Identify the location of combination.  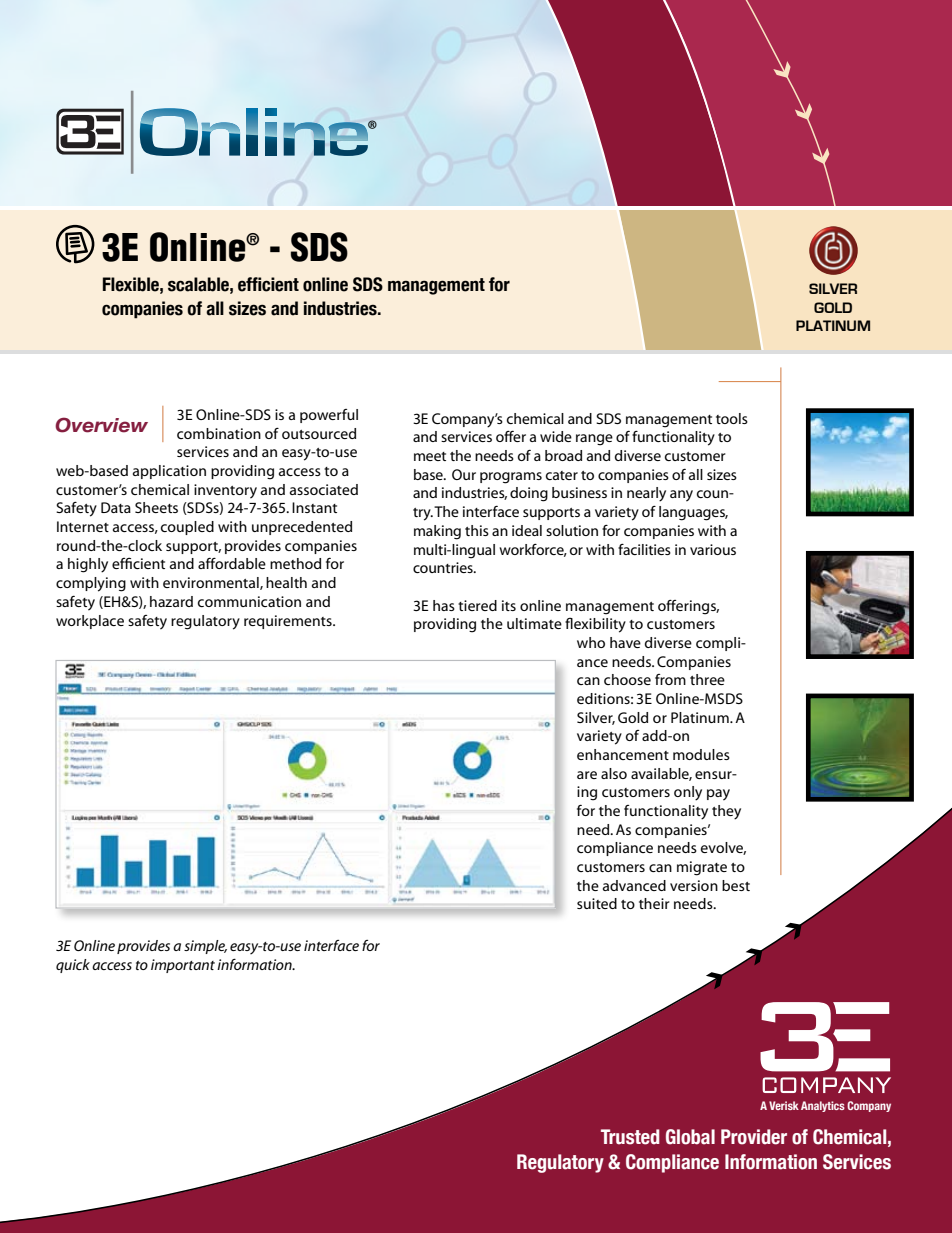
(219, 433).
